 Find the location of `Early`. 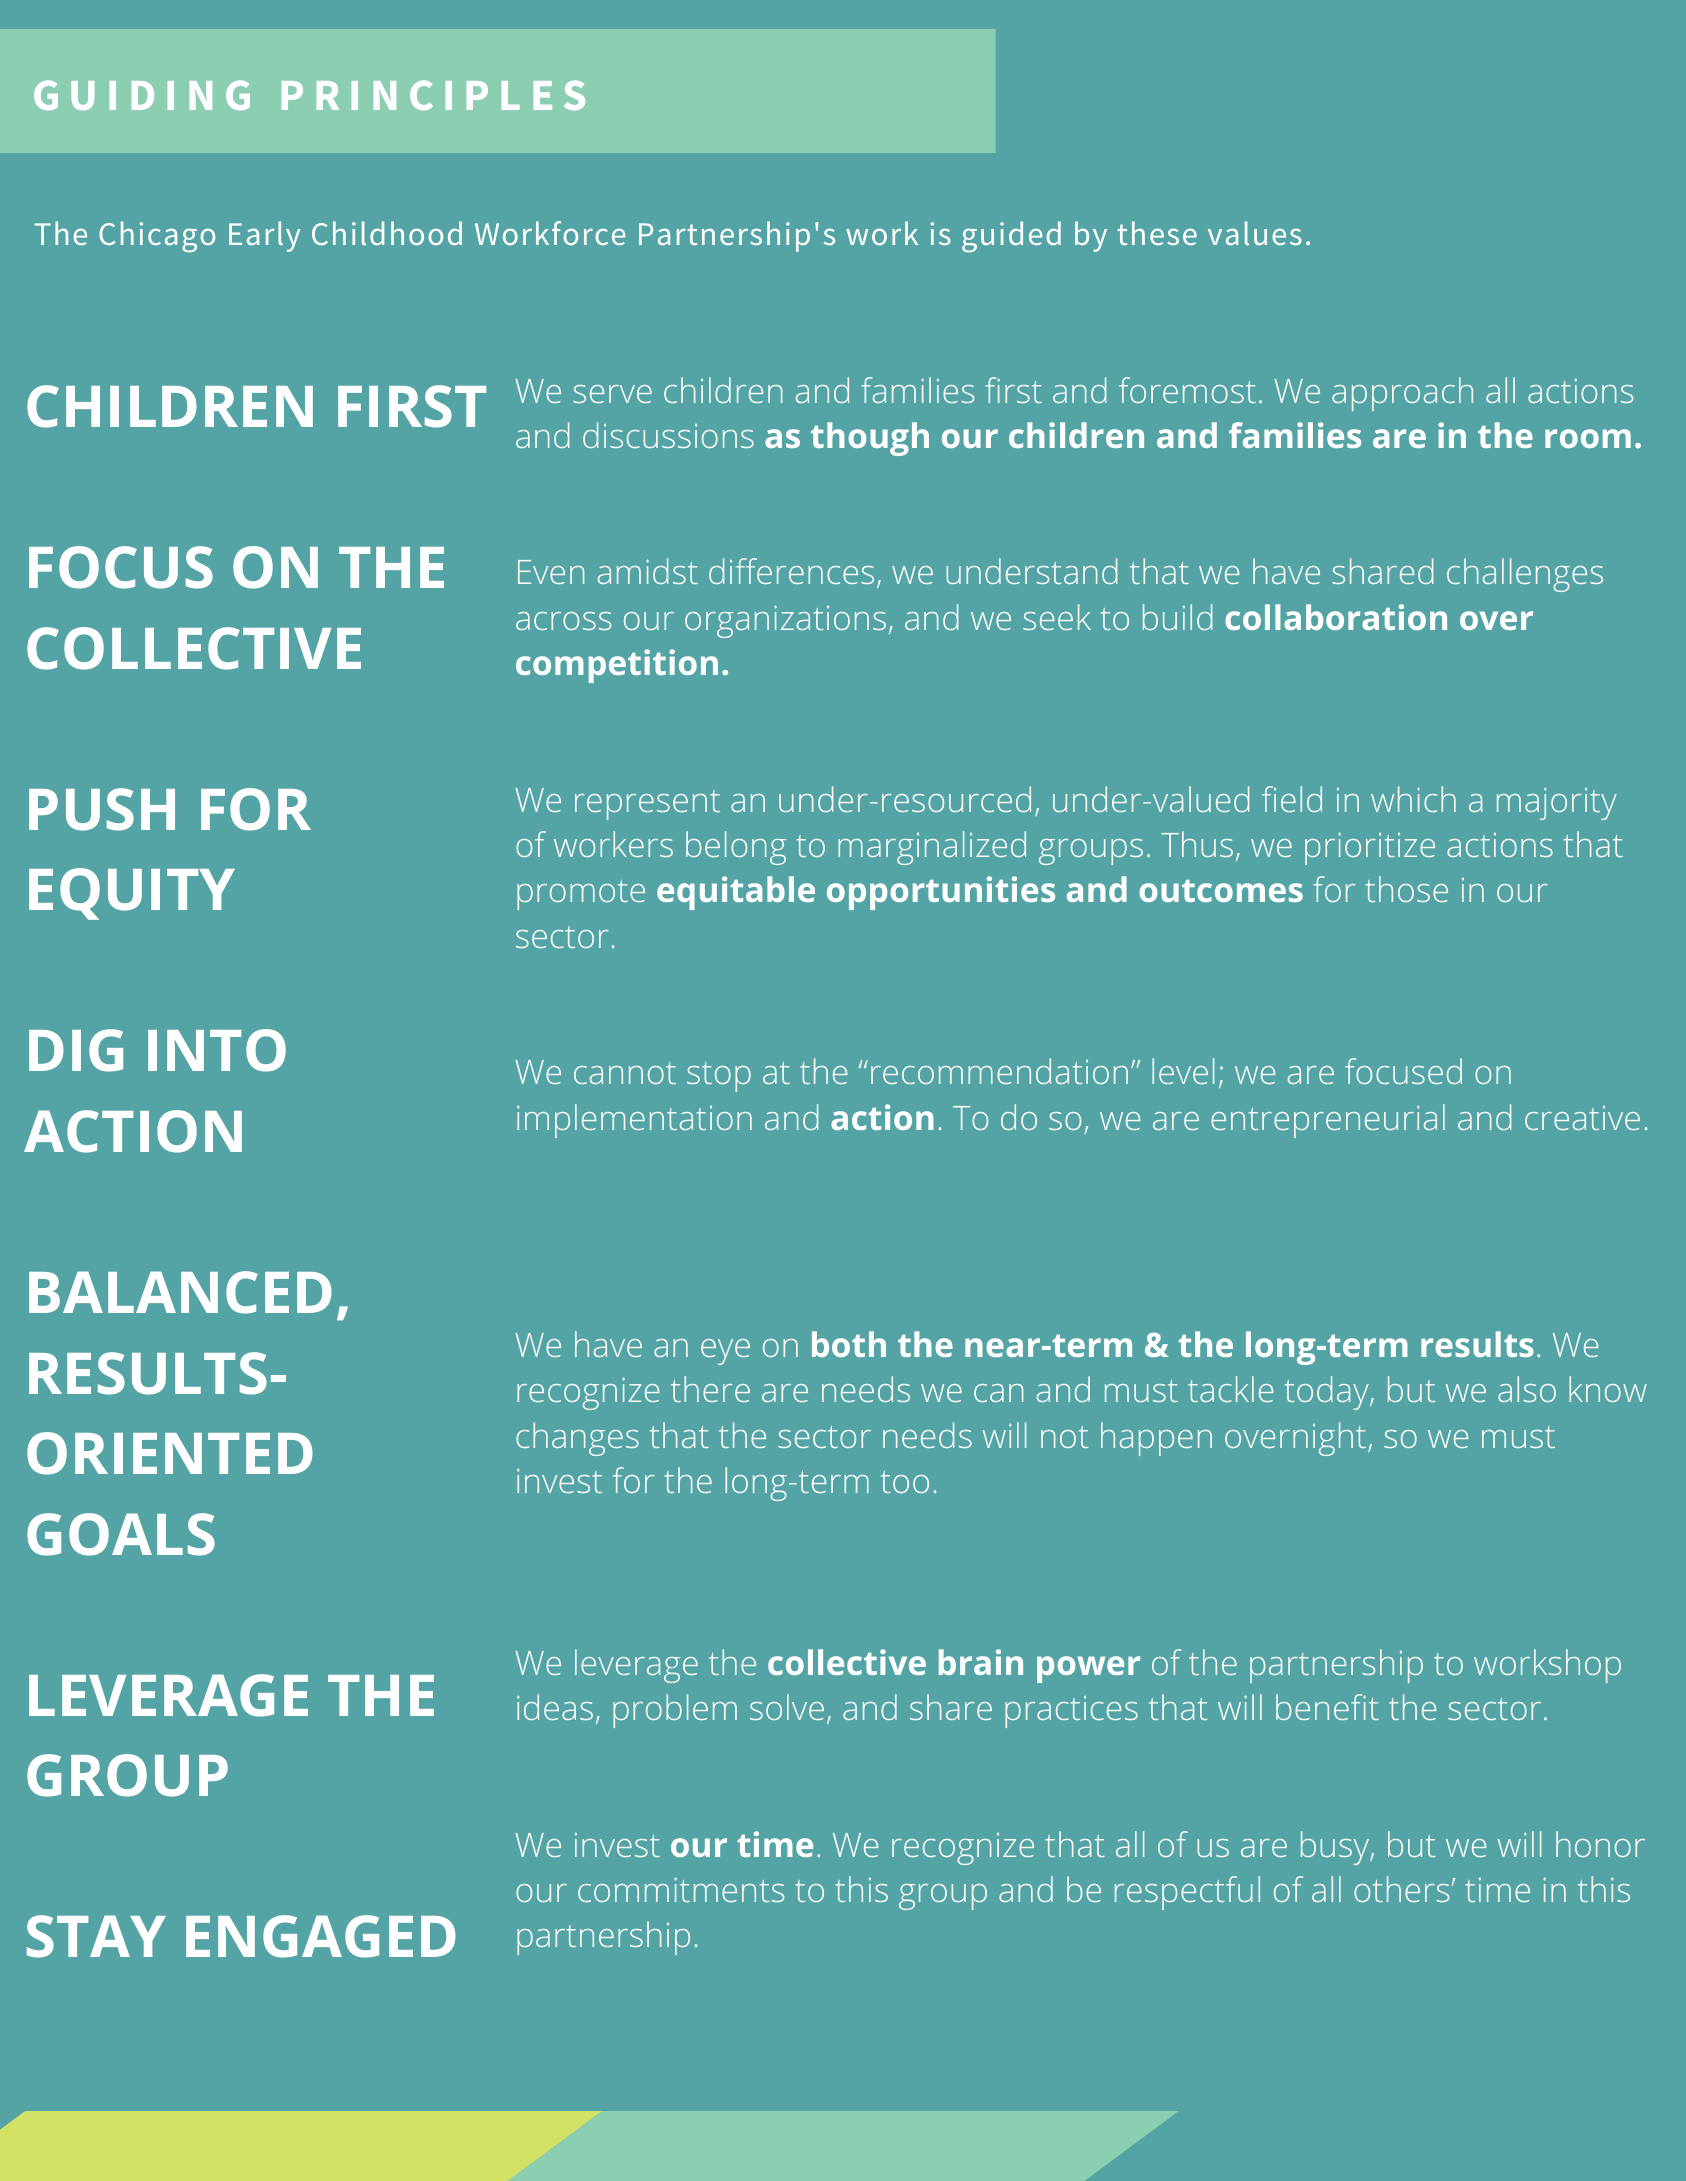

Early is located at coordinates (264, 236).
